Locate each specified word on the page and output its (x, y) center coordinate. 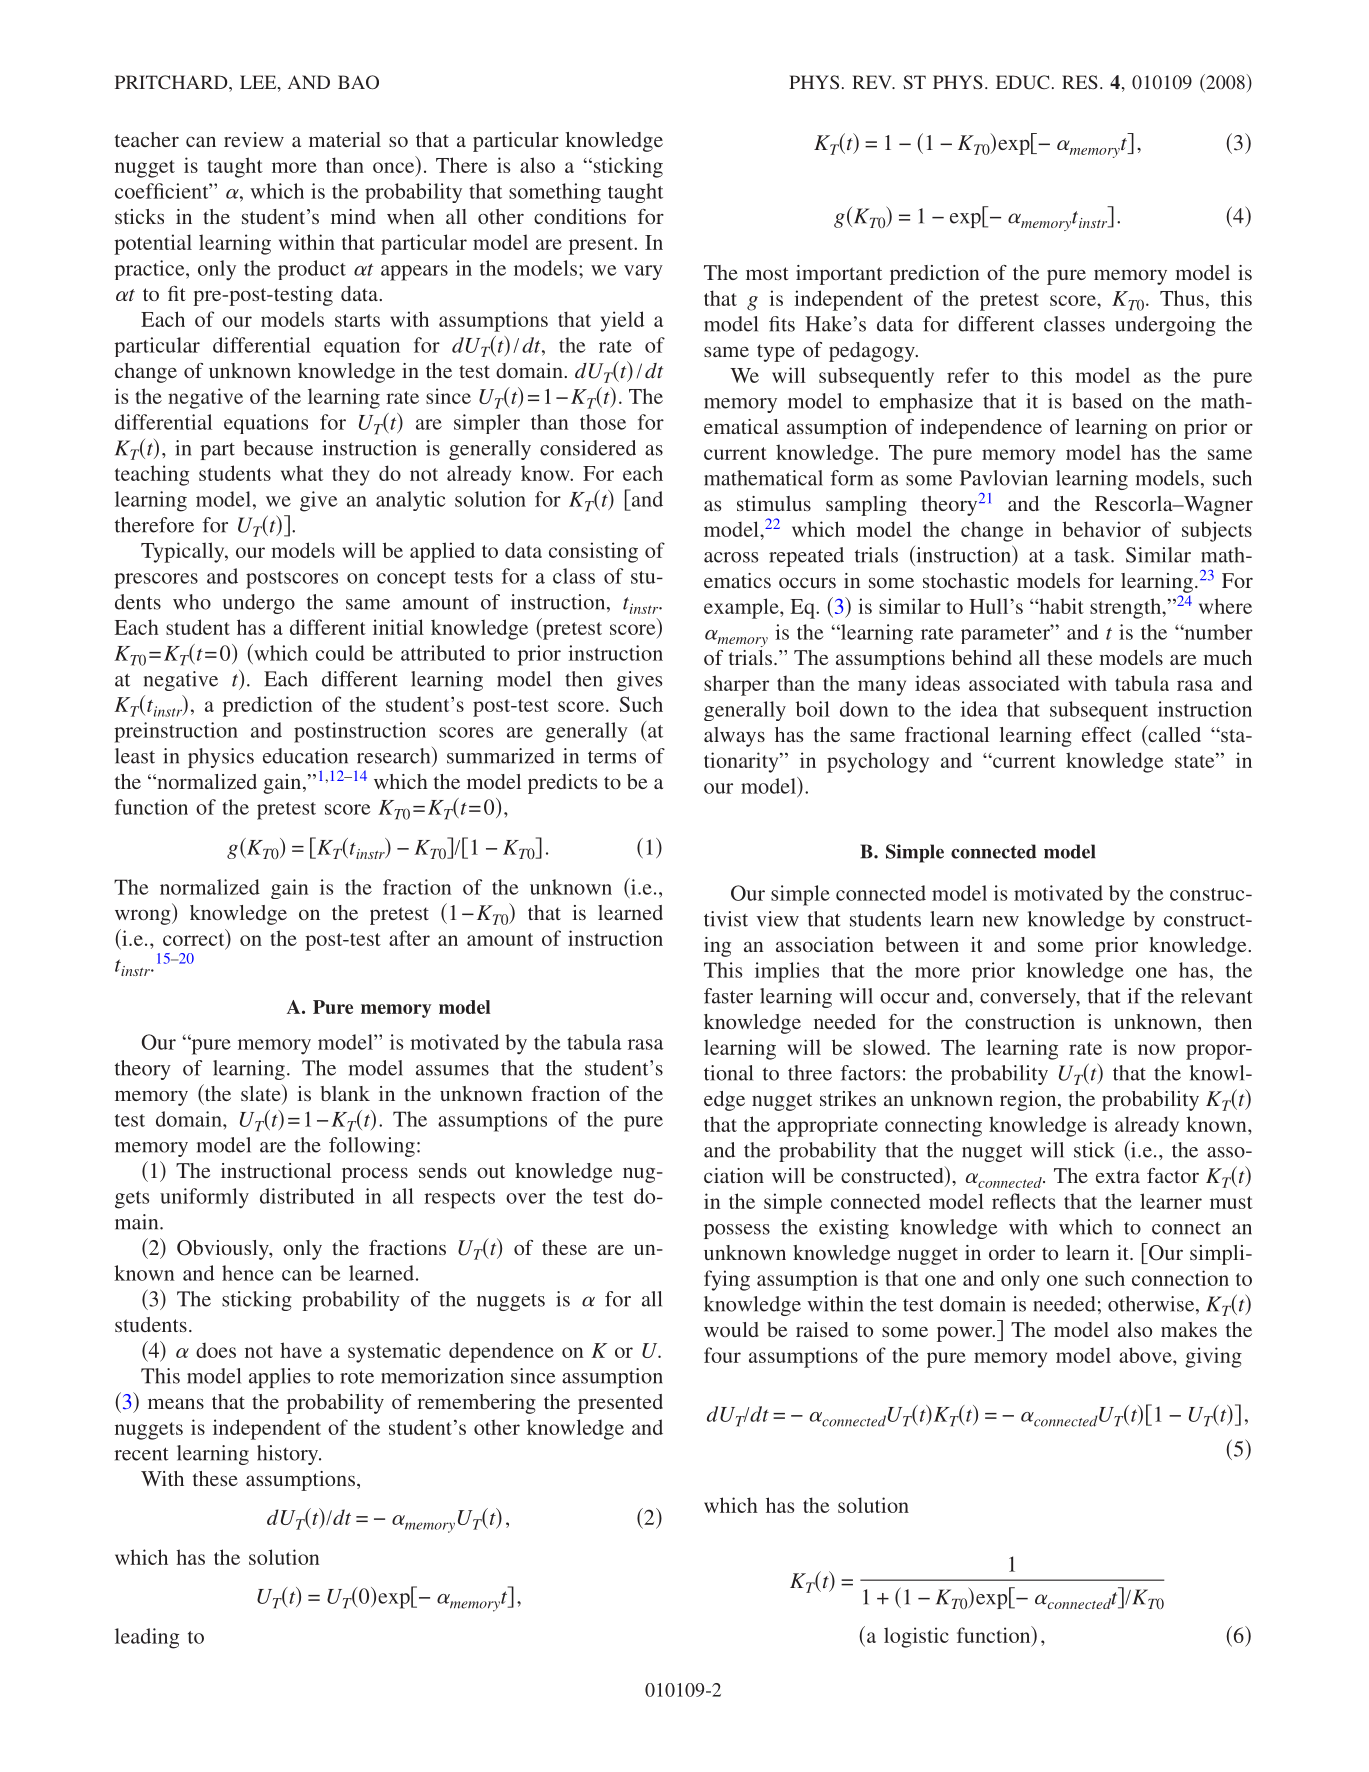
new (1001, 921)
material (345, 139)
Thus (1182, 298)
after (409, 938)
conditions (580, 216)
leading (147, 1638)
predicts (562, 784)
